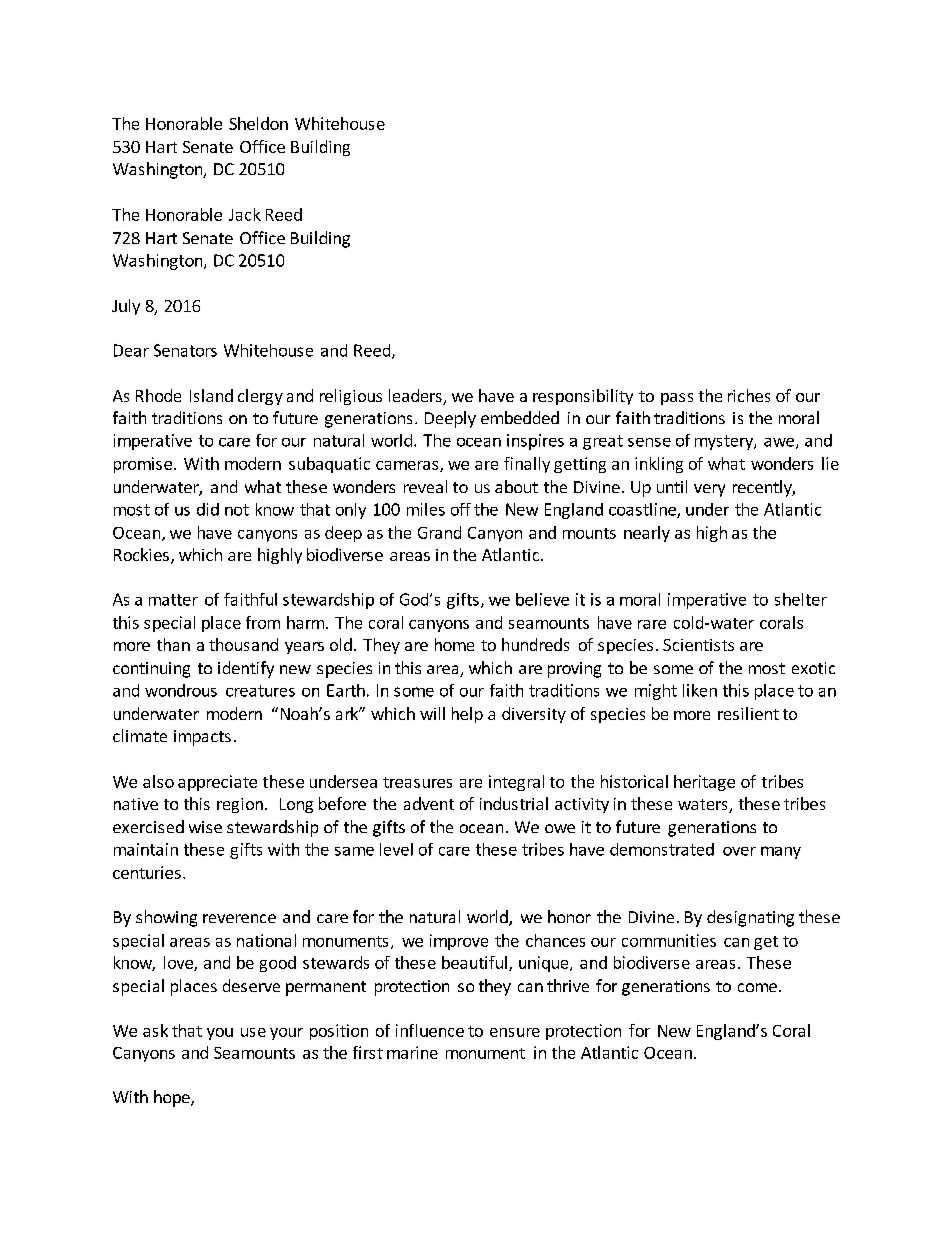 This screenshot has width=952, height=1233. Describe the element at coordinates (516, 783) in the screenshot. I see `integral` at that location.
